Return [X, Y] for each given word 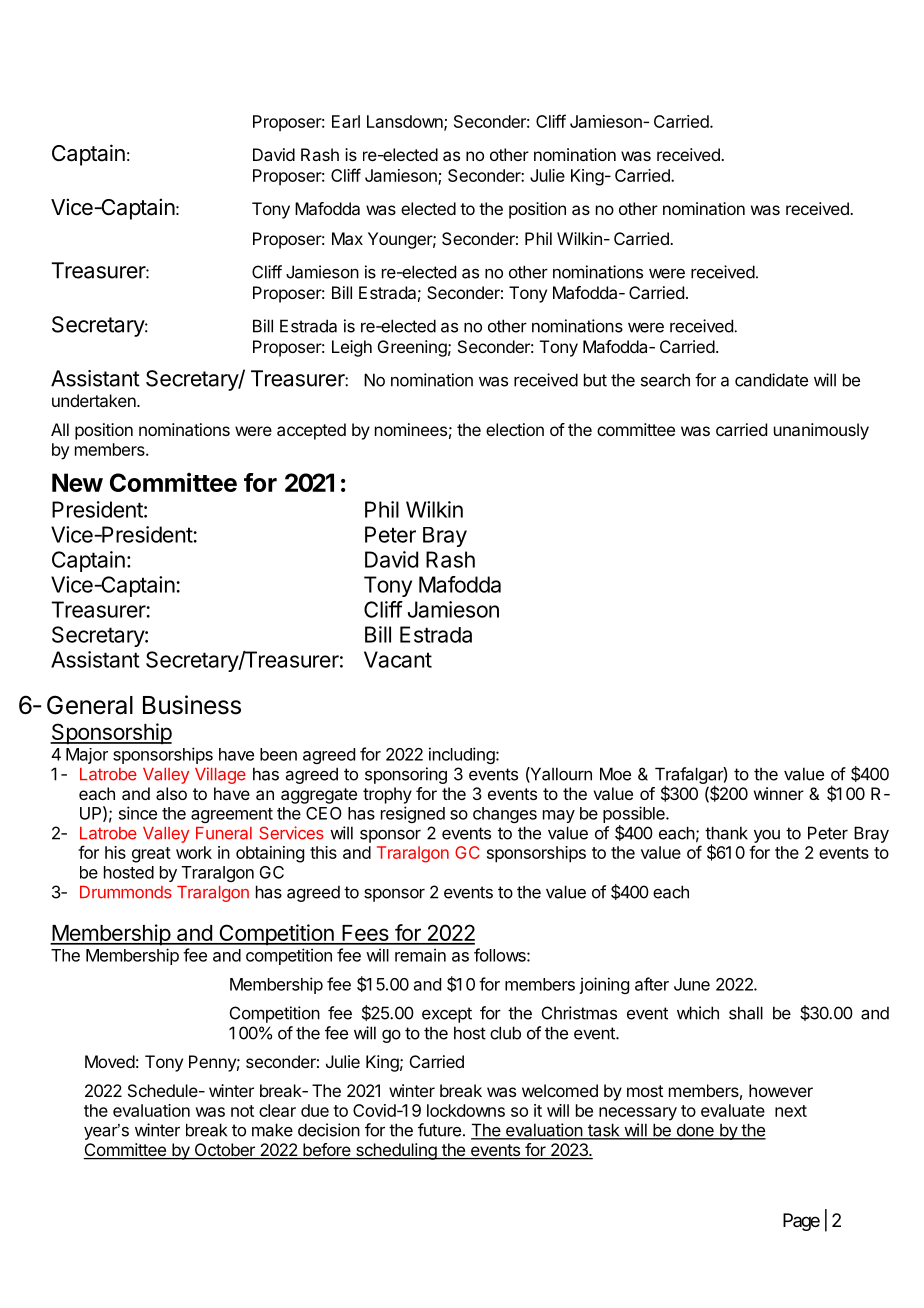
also [171, 793]
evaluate [733, 1110]
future [439, 1130]
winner [779, 793]
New [77, 482]
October [224, 1151]
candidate [771, 380]
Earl [346, 121]
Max [347, 238]
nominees [411, 429]
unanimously [821, 431]
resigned [413, 814]
